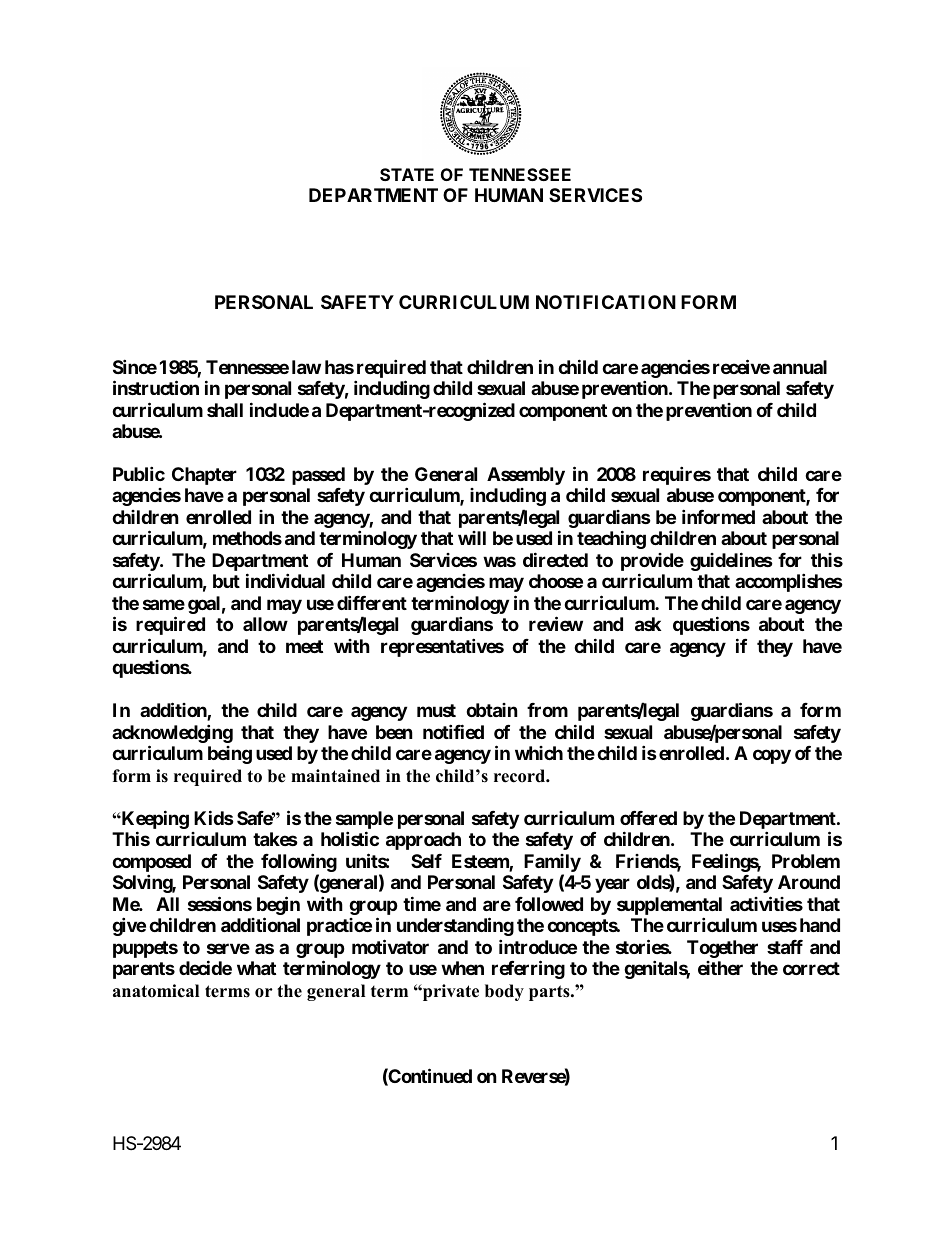 The height and width of the page is (1233, 952). What do you see at coordinates (492, 710) in the page?
I see `obtain` at bounding box center [492, 710].
